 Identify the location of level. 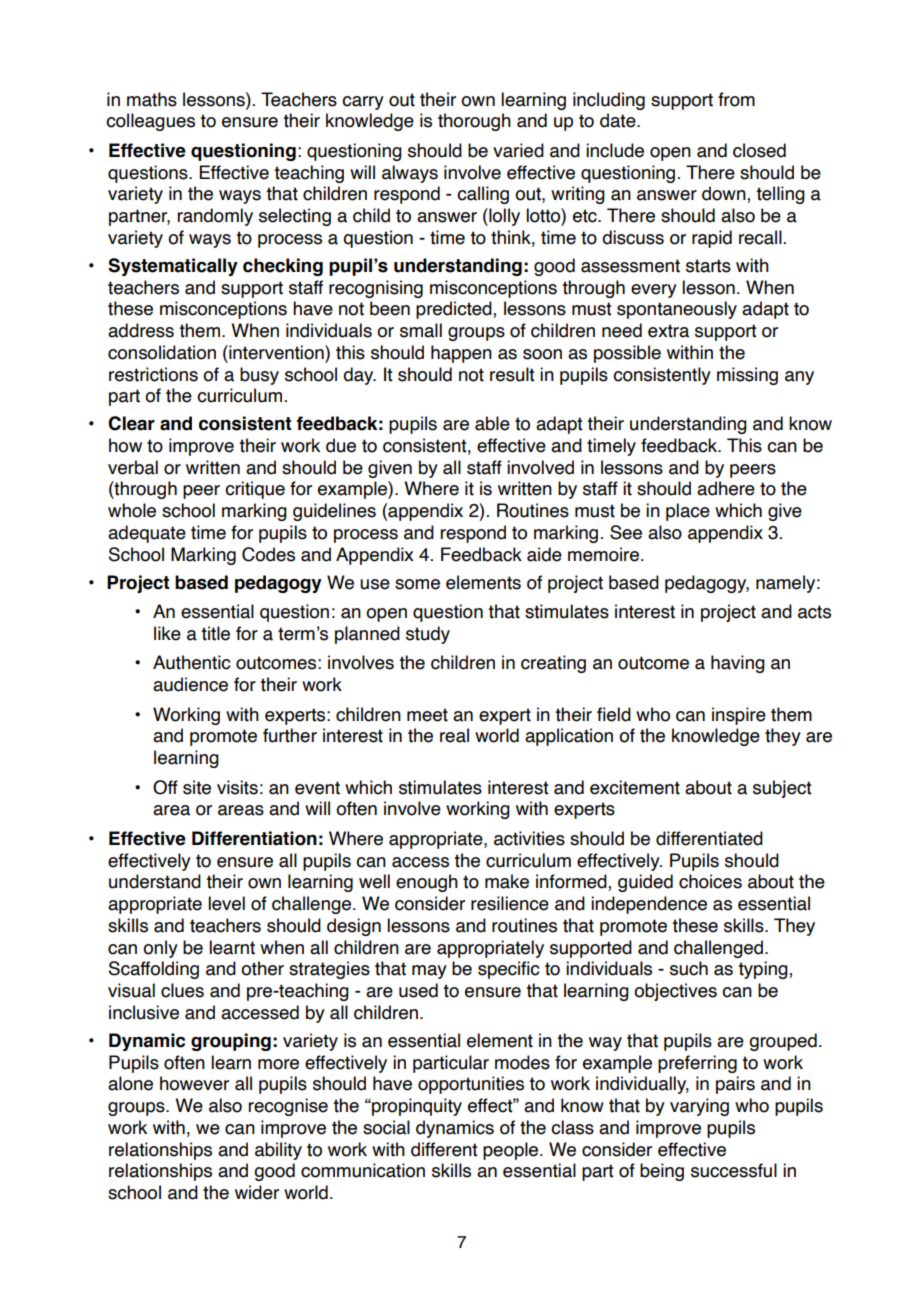
(226, 903).
